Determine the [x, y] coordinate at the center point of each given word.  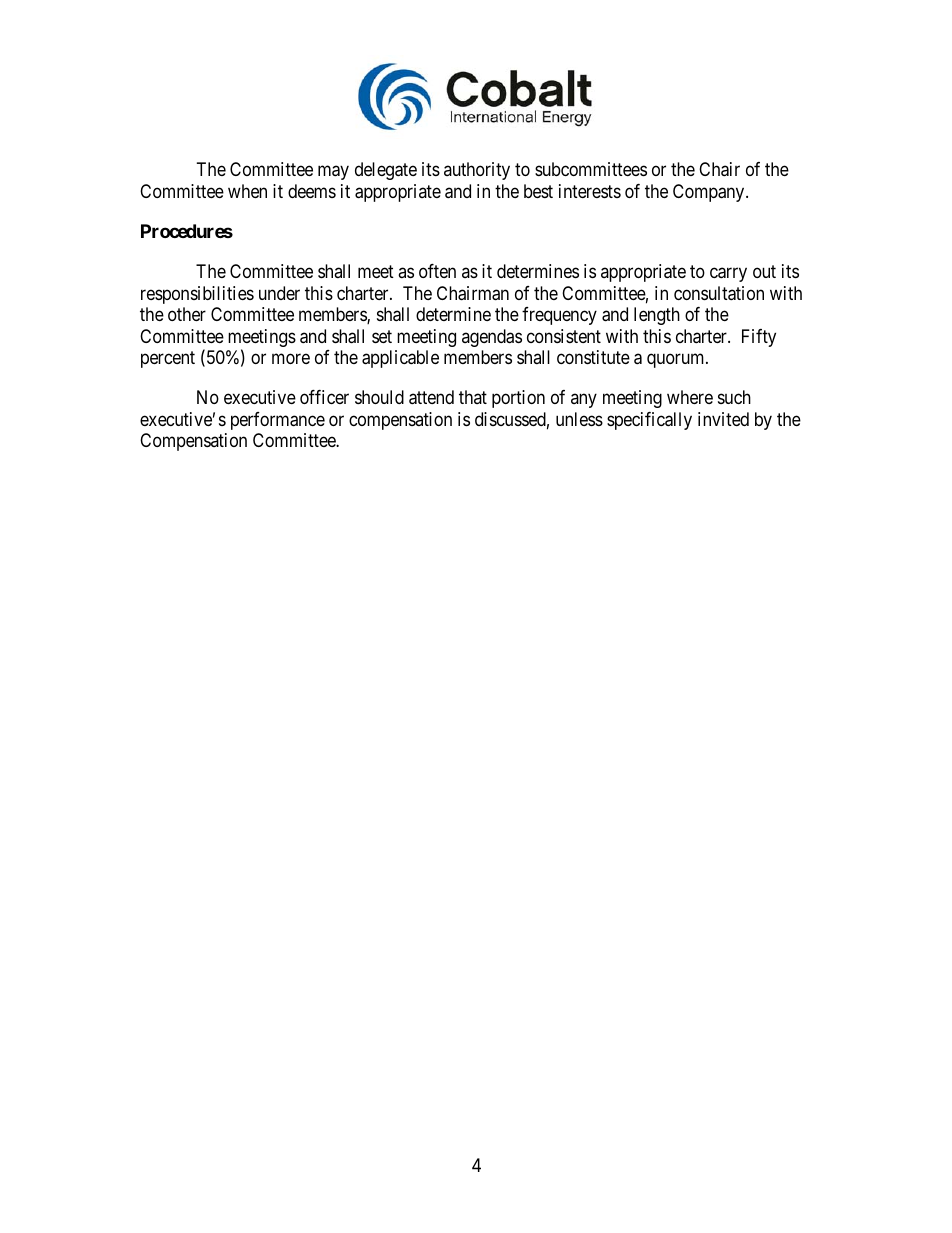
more [291, 359]
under [279, 293]
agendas [492, 338]
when [247, 191]
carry [728, 275]
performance [278, 421]
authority [477, 171]
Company [710, 193]
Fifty [759, 338]
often [437, 271]
